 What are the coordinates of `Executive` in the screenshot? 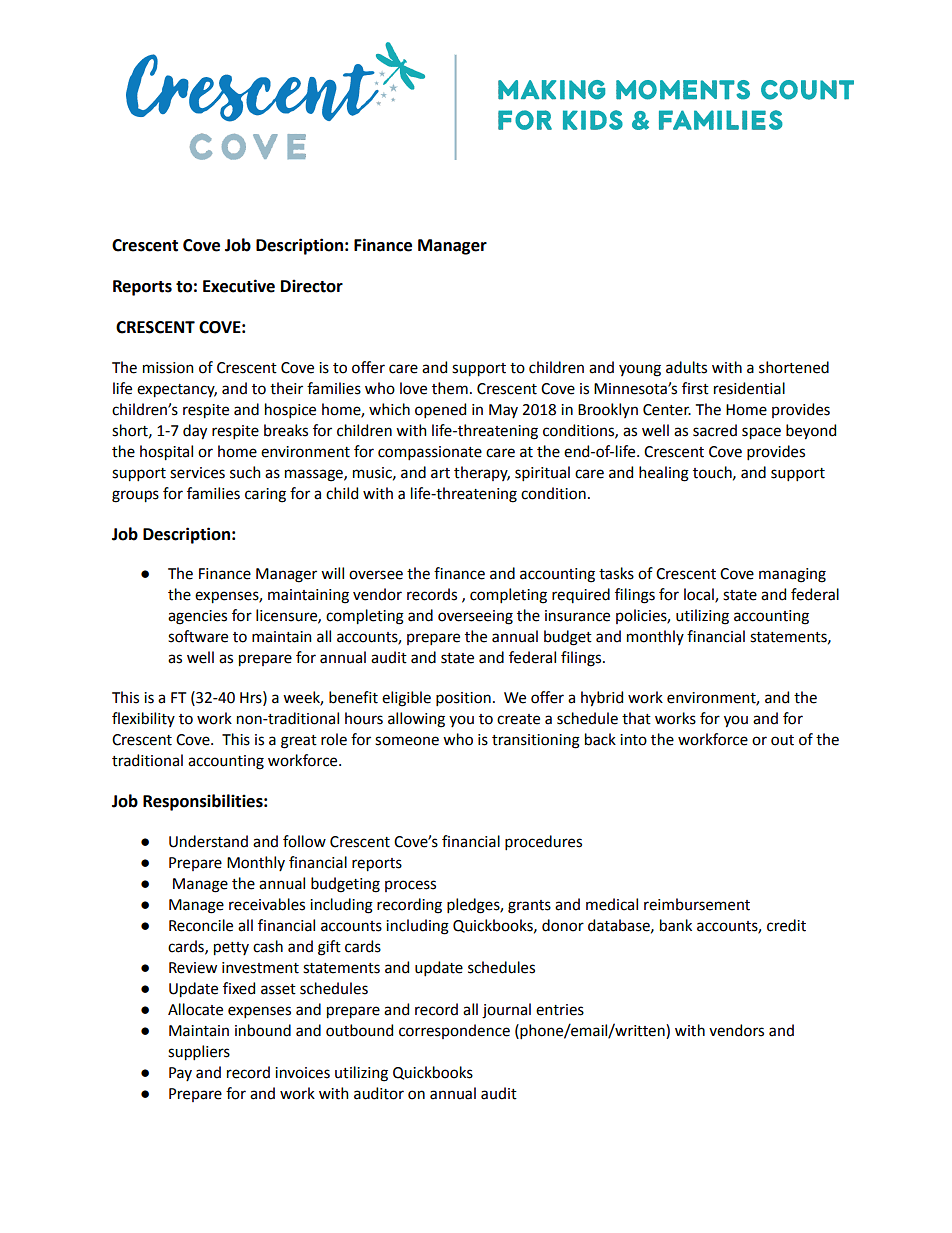 It's located at (239, 286).
